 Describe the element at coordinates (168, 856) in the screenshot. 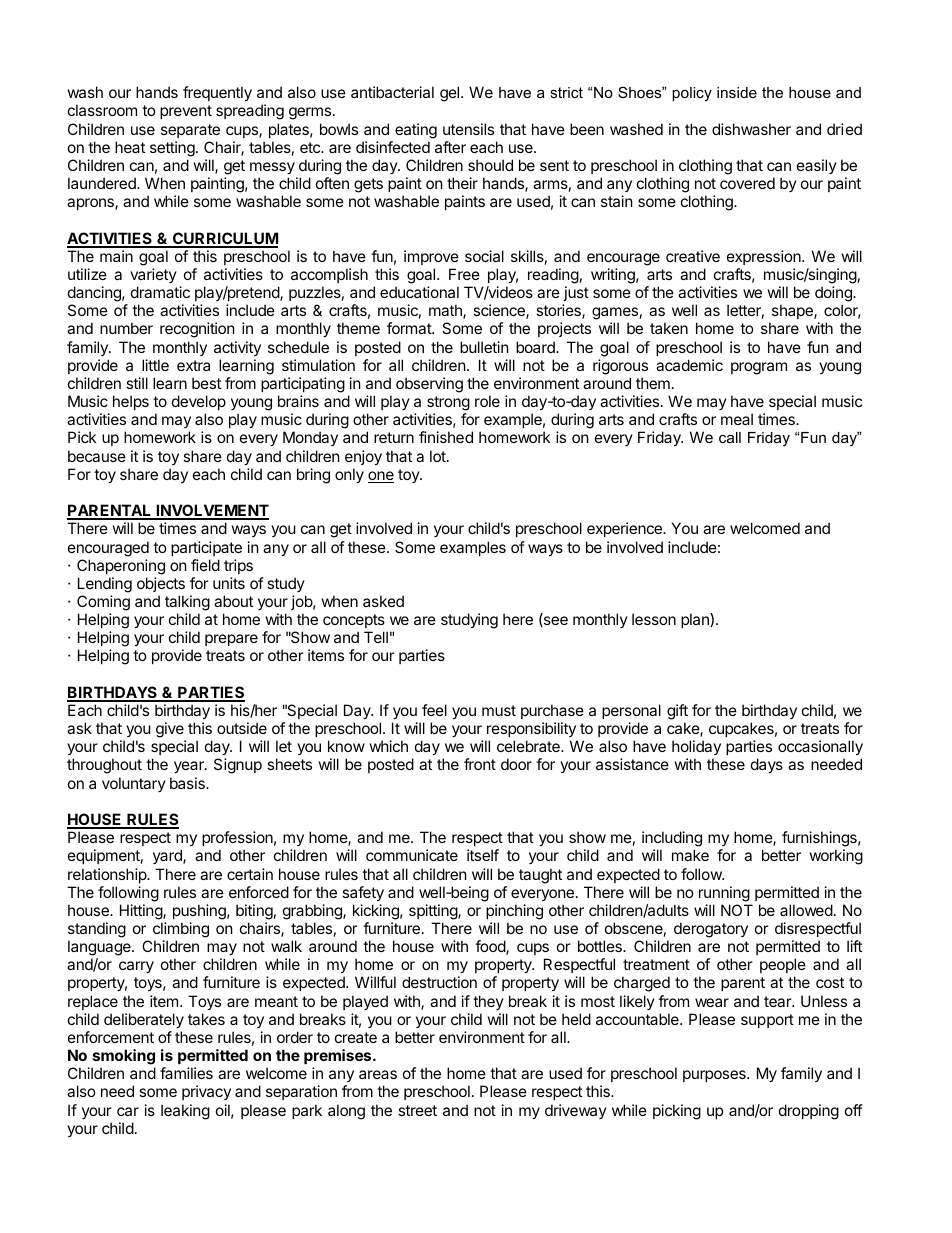

I see `yard` at that location.
